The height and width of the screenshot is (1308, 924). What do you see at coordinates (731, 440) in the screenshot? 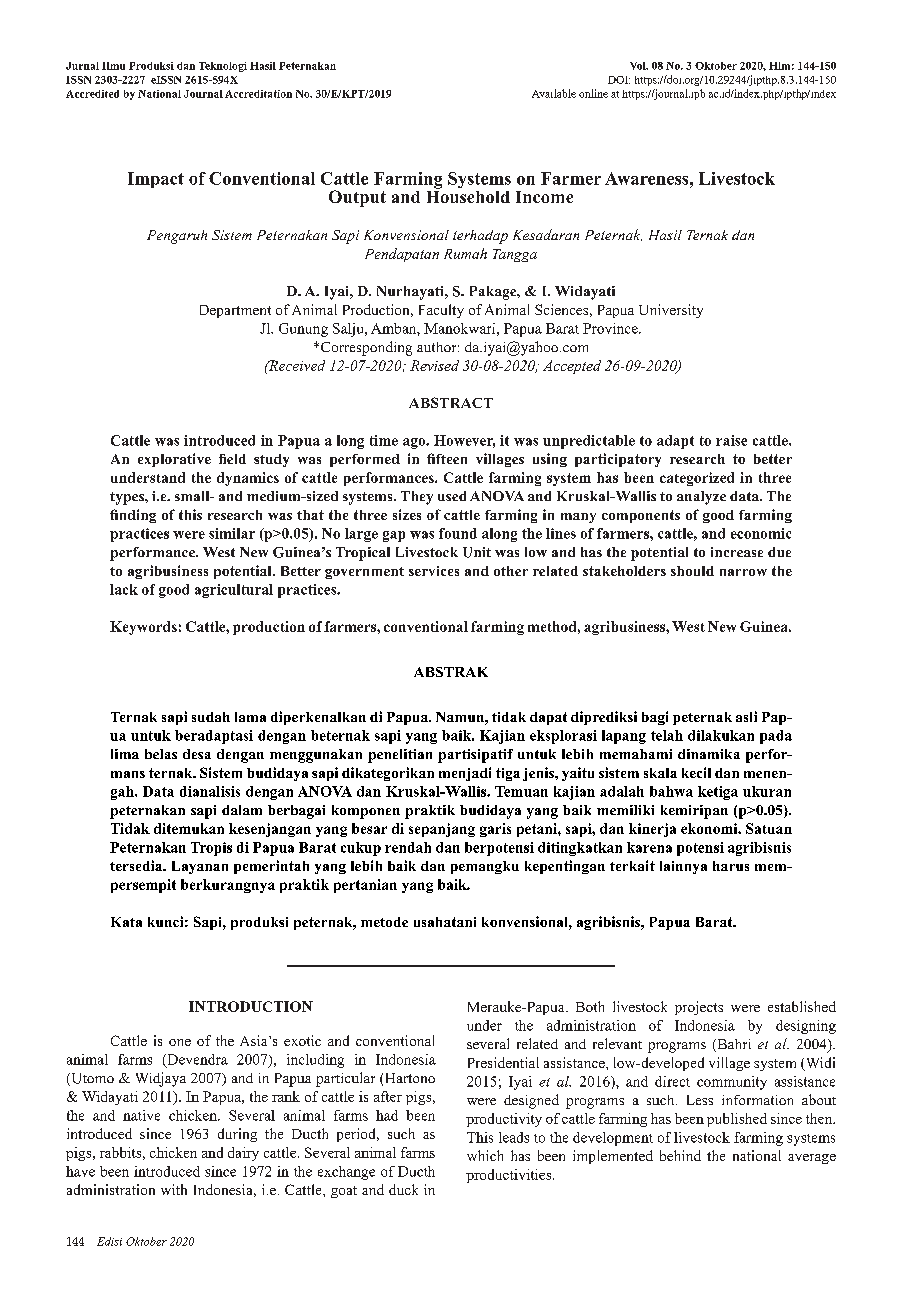
I see `raise` at bounding box center [731, 440].
